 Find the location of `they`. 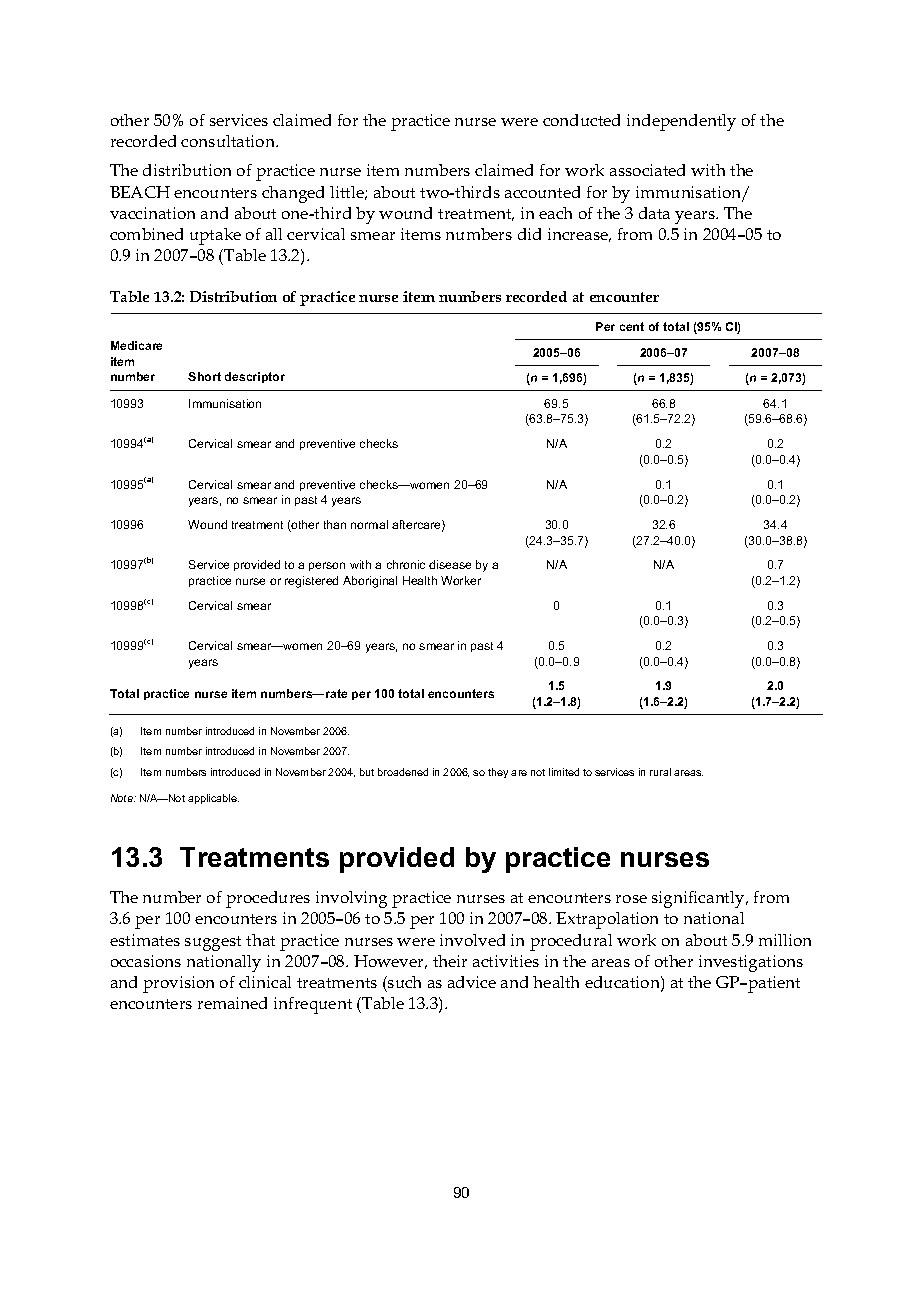

they is located at coordinates (498, 773).
